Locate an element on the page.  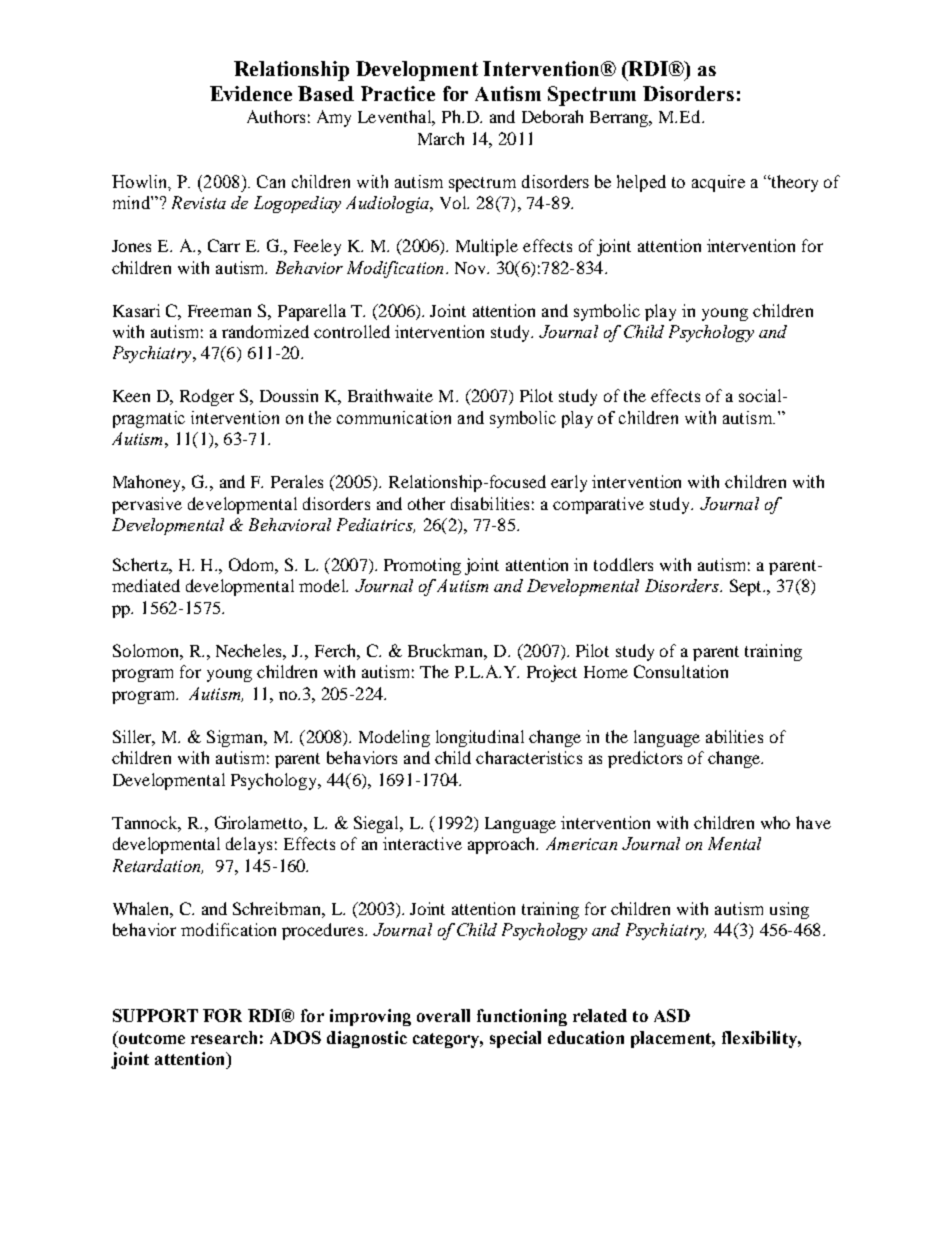
other is located at coordinates (426, 503).
